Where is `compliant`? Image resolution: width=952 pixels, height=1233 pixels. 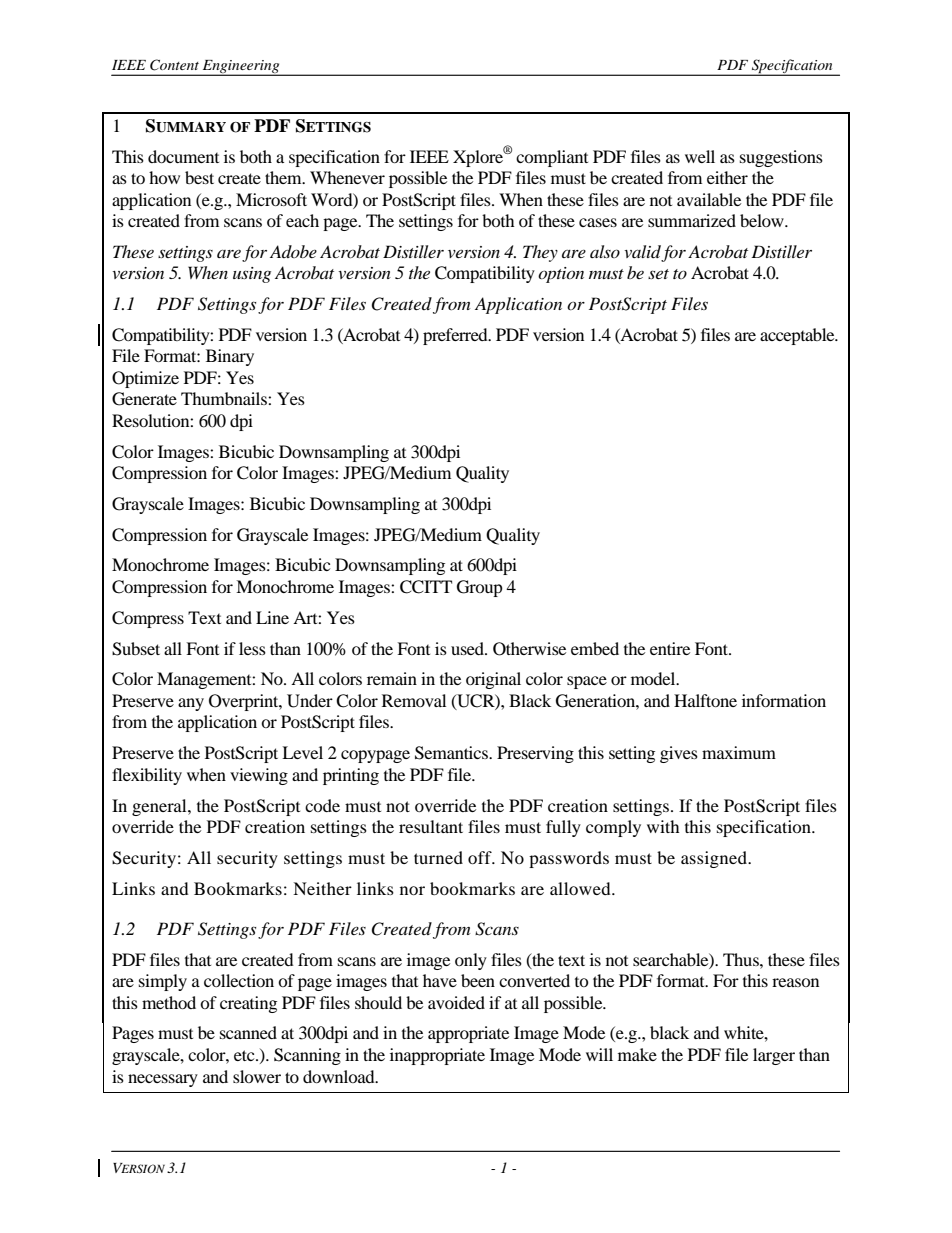 compliant is located at coordinates (552, 158).
